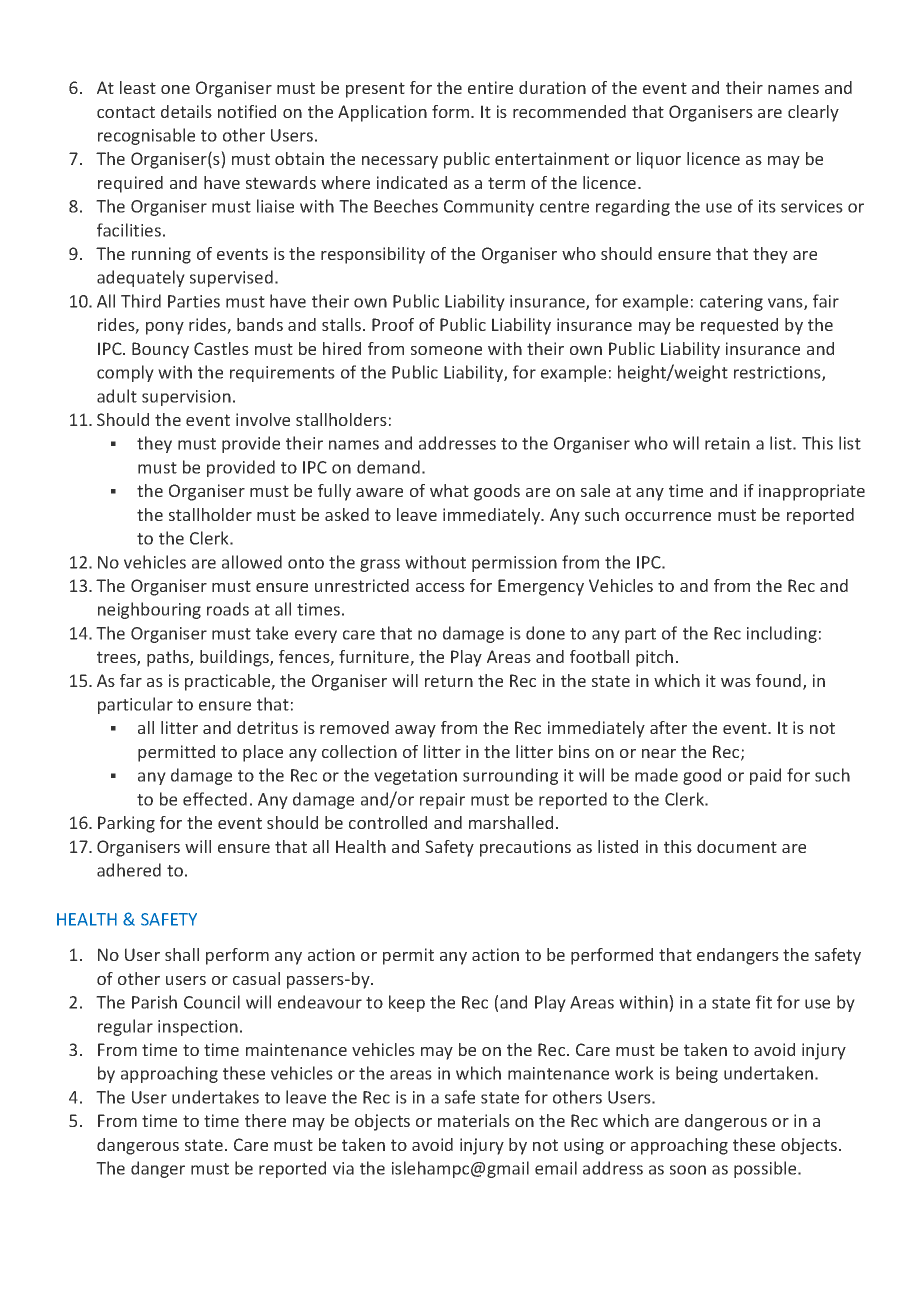 This page has width=924, height=1308. I want to click on repair, so click(442, 801).
